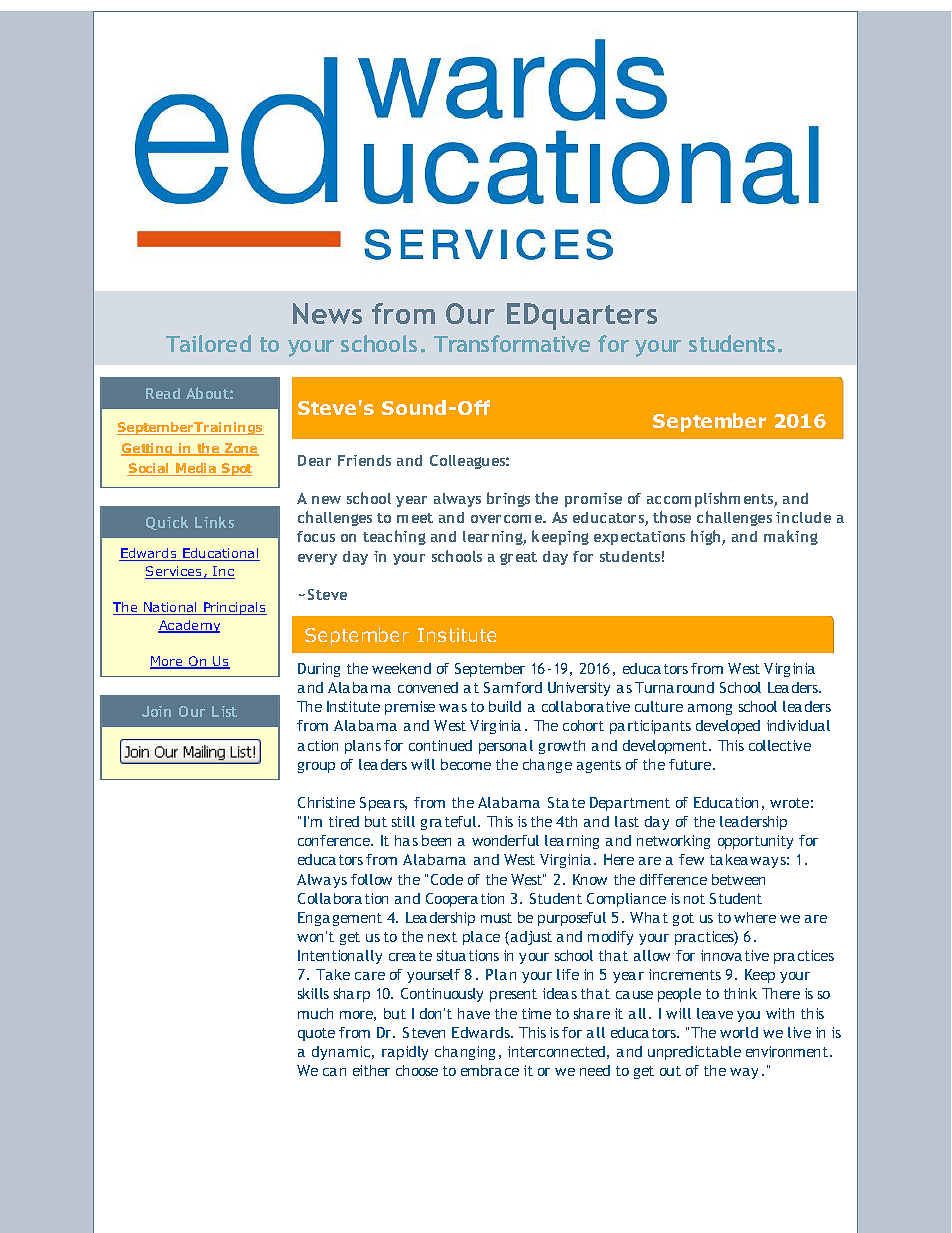 The width and height of the page is (952, 1233). Describe the element at coordinates (234, 608) in the page. I see `Principals` at that location.
